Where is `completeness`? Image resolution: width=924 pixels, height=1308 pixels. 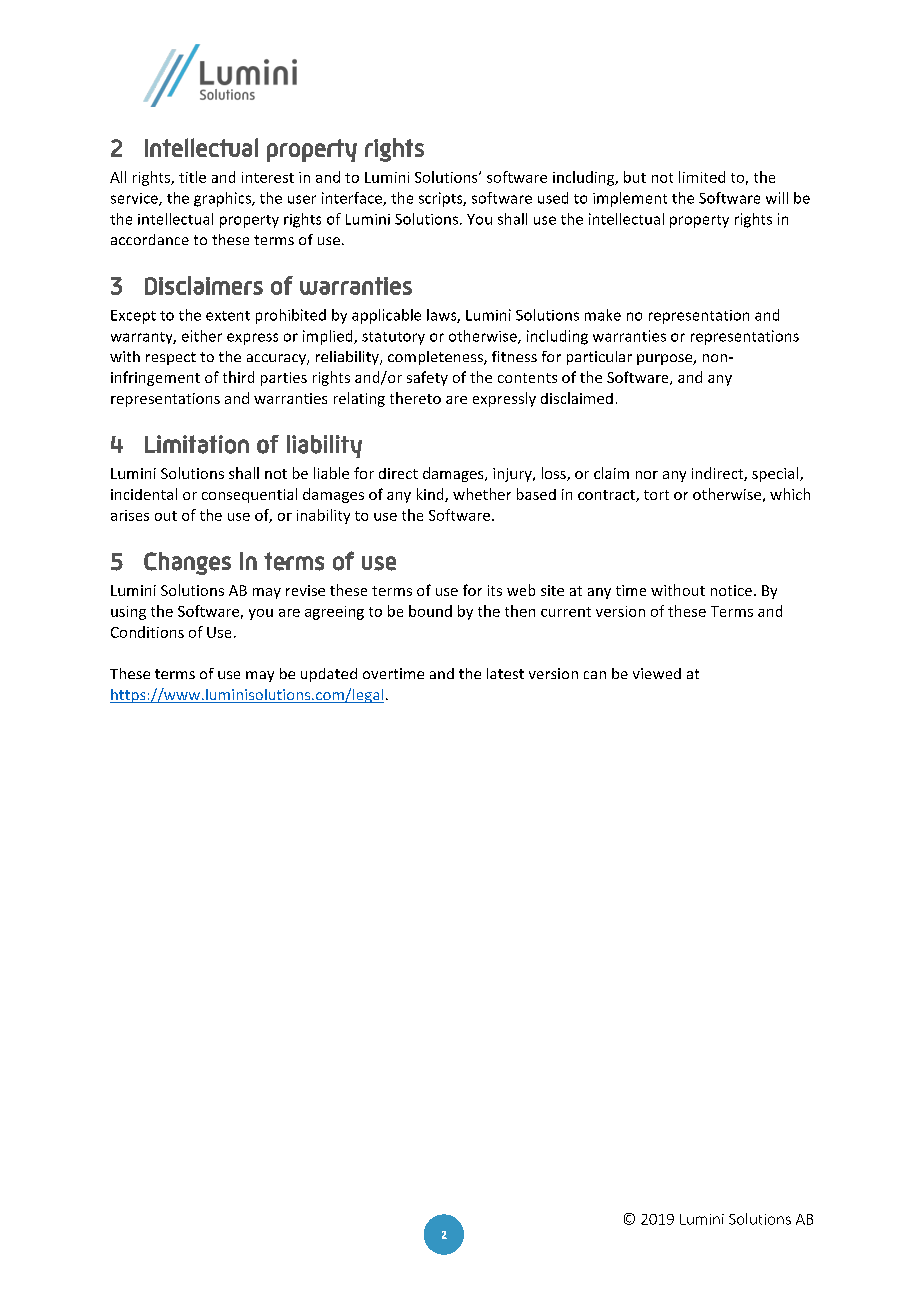
completeness is located at coordinates (436, 358).
